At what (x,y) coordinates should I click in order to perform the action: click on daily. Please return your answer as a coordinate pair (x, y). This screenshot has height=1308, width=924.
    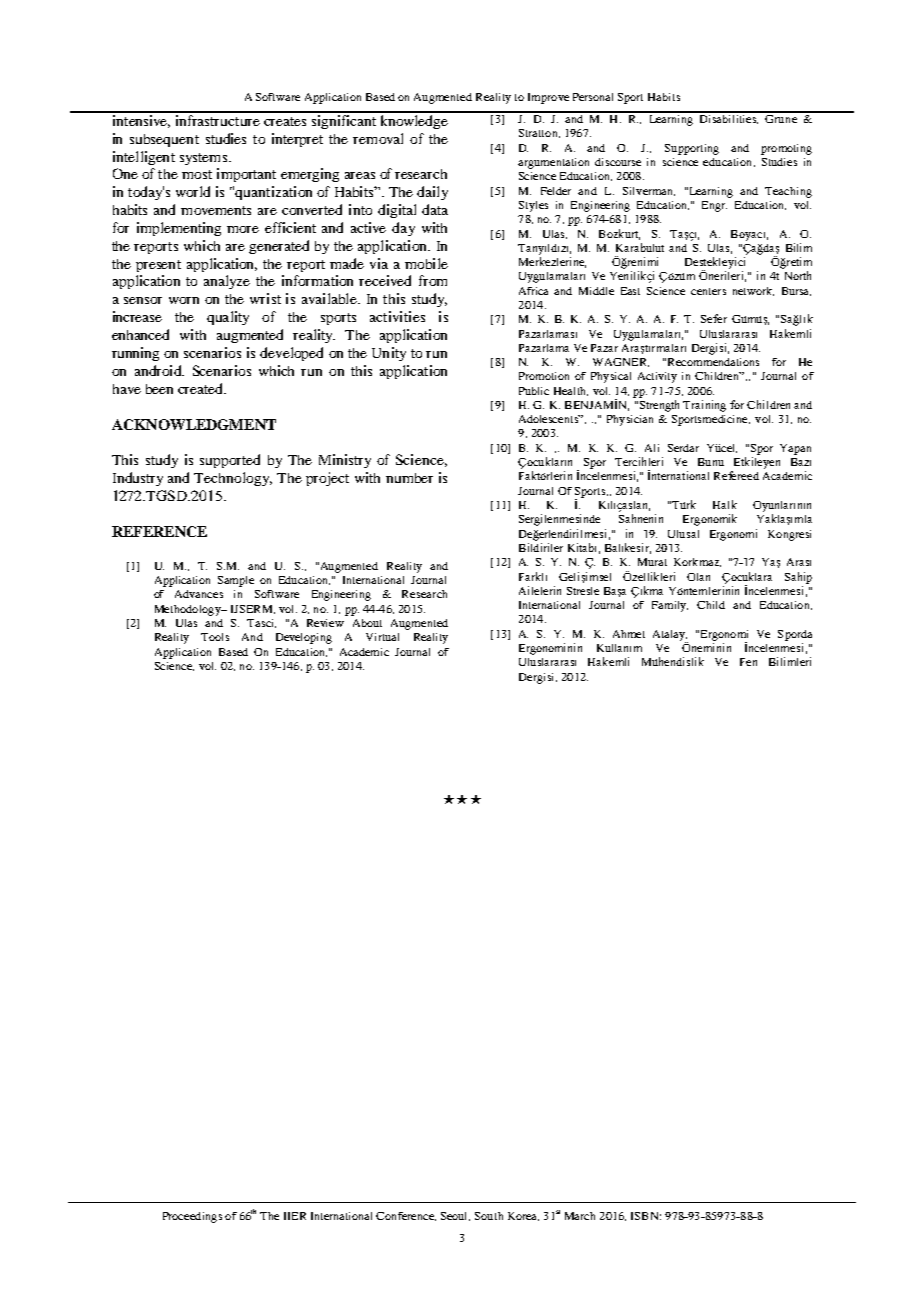
    Looking at the image, I should click on (432, 193).
